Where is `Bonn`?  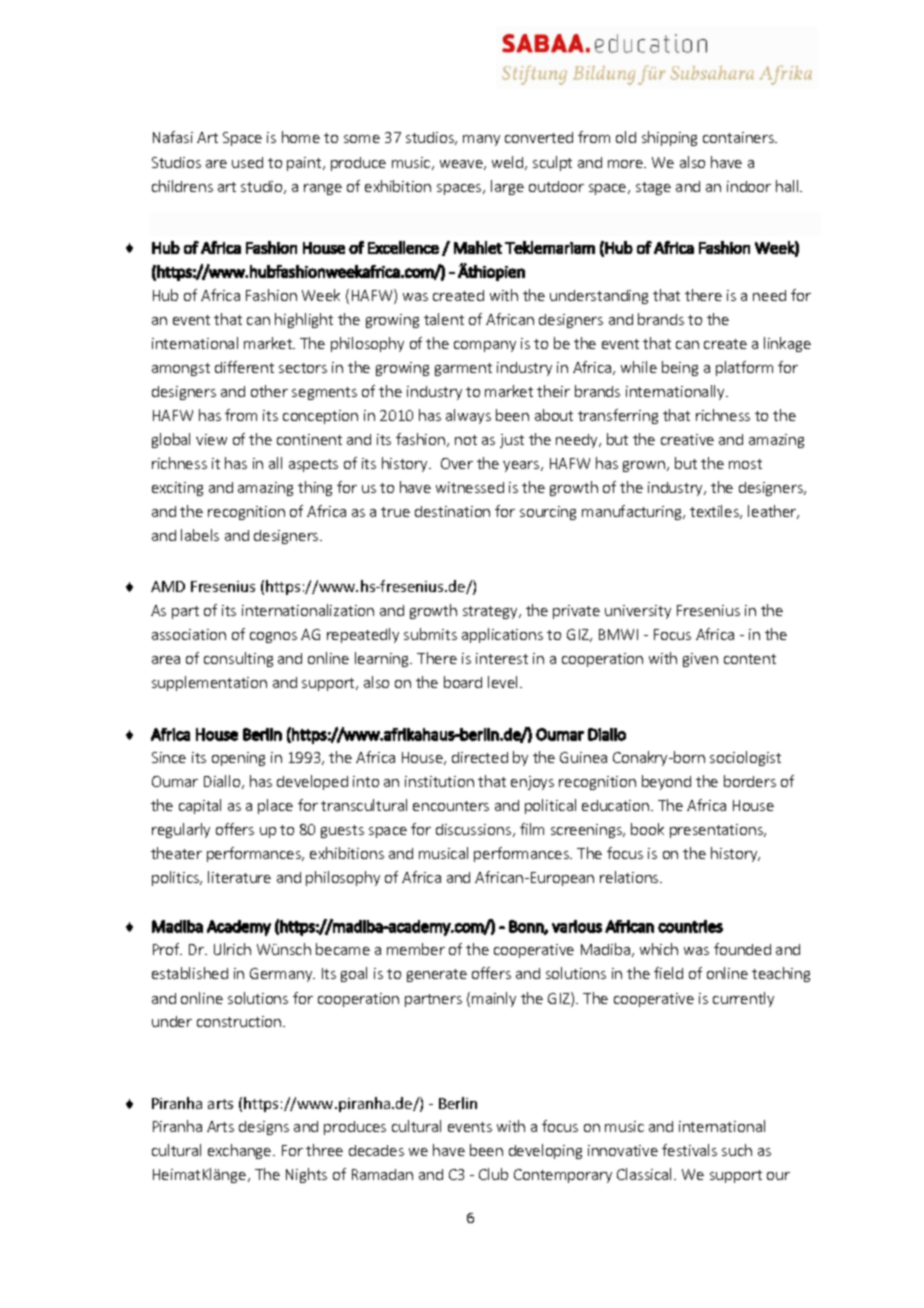 Bonn is located at coordinates (527, 927).
